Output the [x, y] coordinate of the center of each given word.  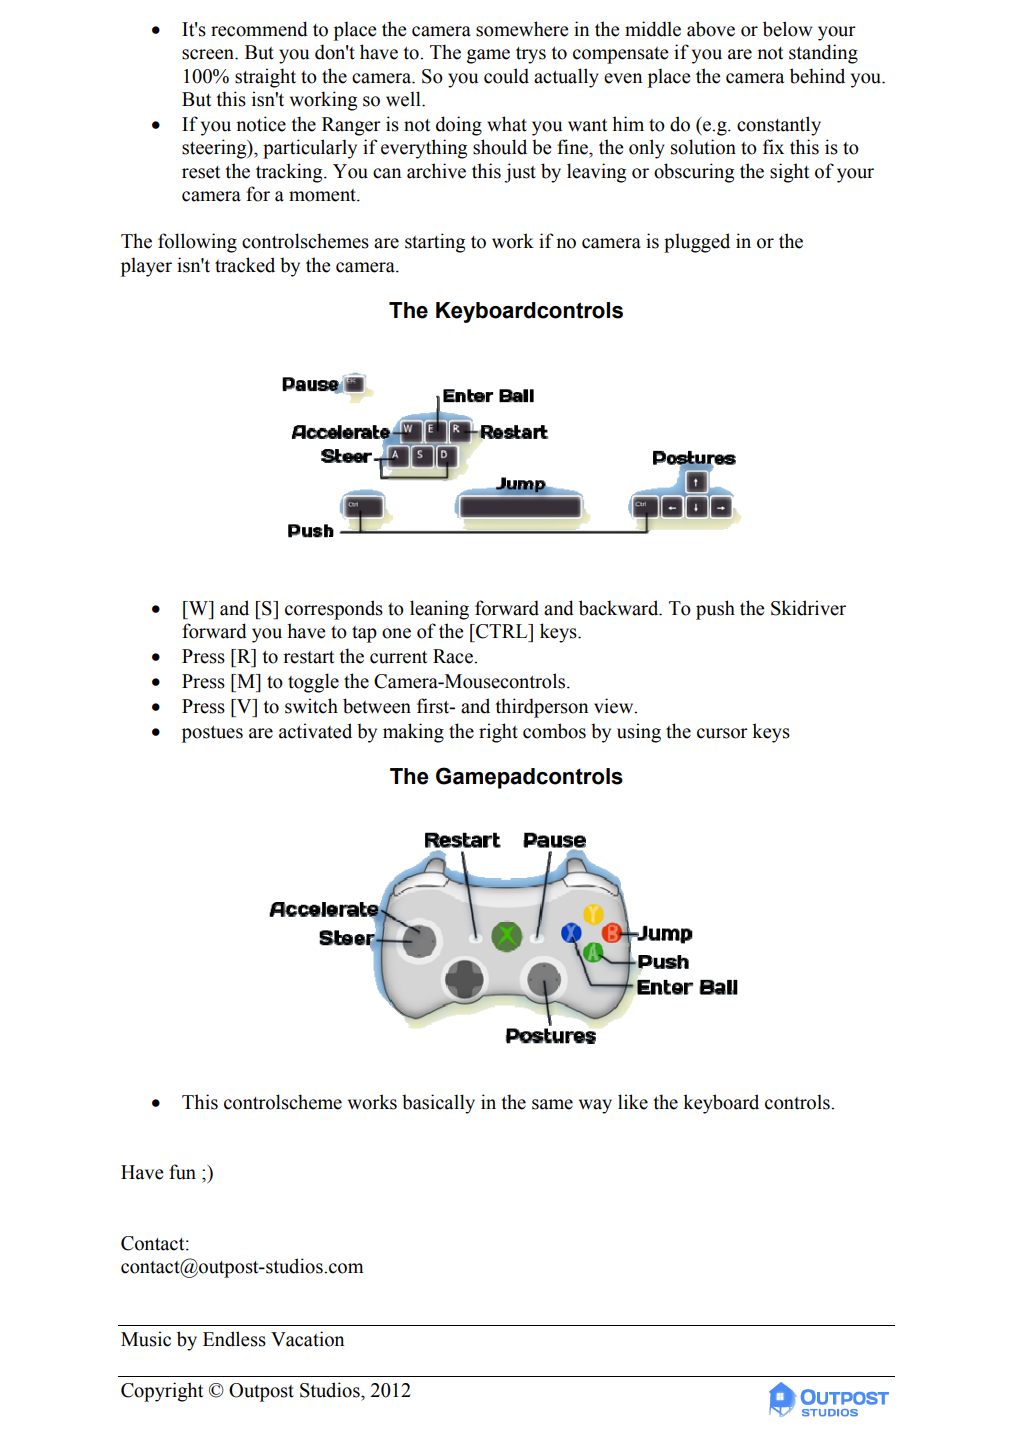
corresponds [334, 610]
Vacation [307, 1339]
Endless [234, 1339]
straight [265, 78]
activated [315, 731]
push [715, 610]
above [711, 29]
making [413, 733]
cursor [722, 733]
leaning [439, 610]
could [506, 76]
